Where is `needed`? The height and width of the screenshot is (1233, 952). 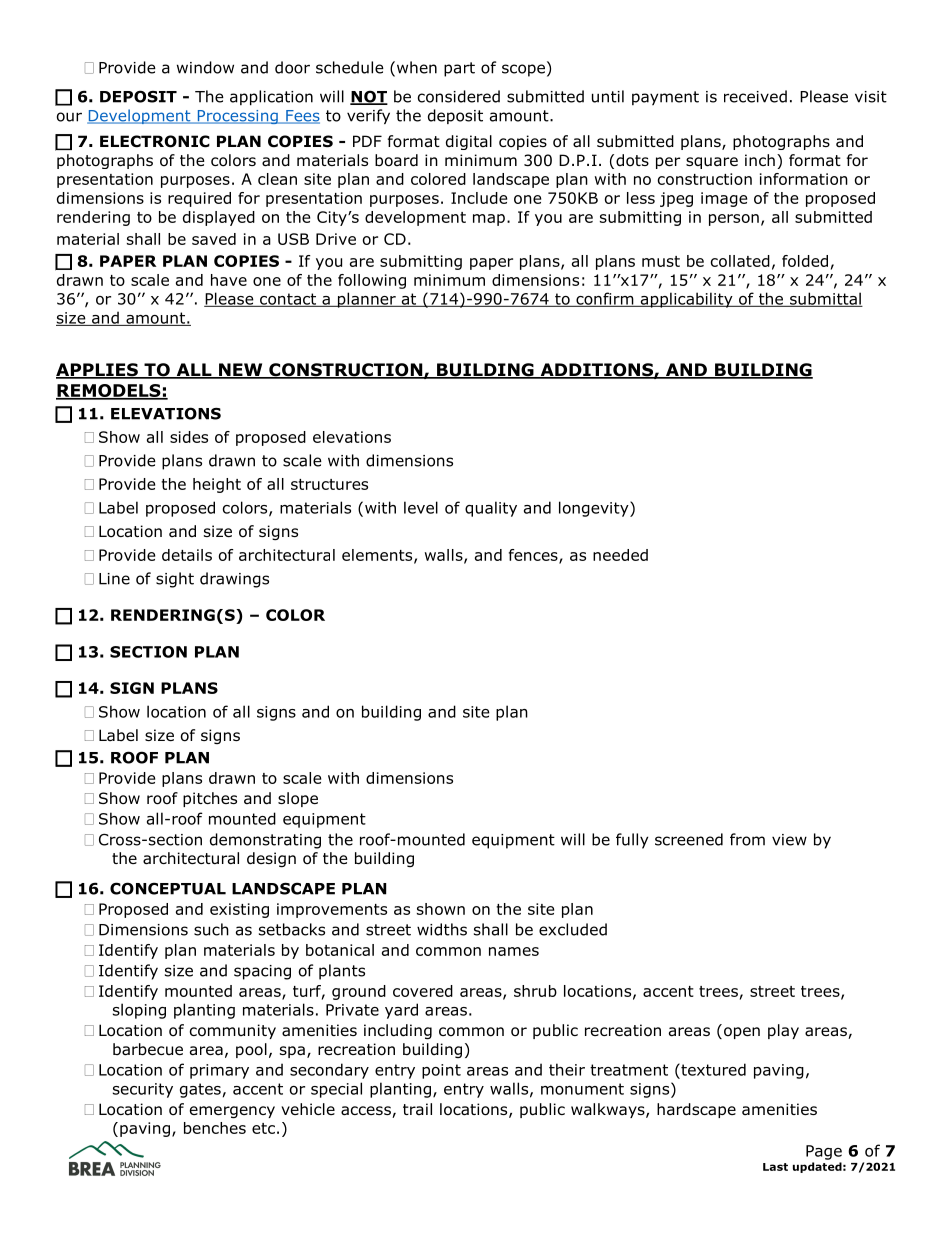
needed is located at coordinates (620, 555).
